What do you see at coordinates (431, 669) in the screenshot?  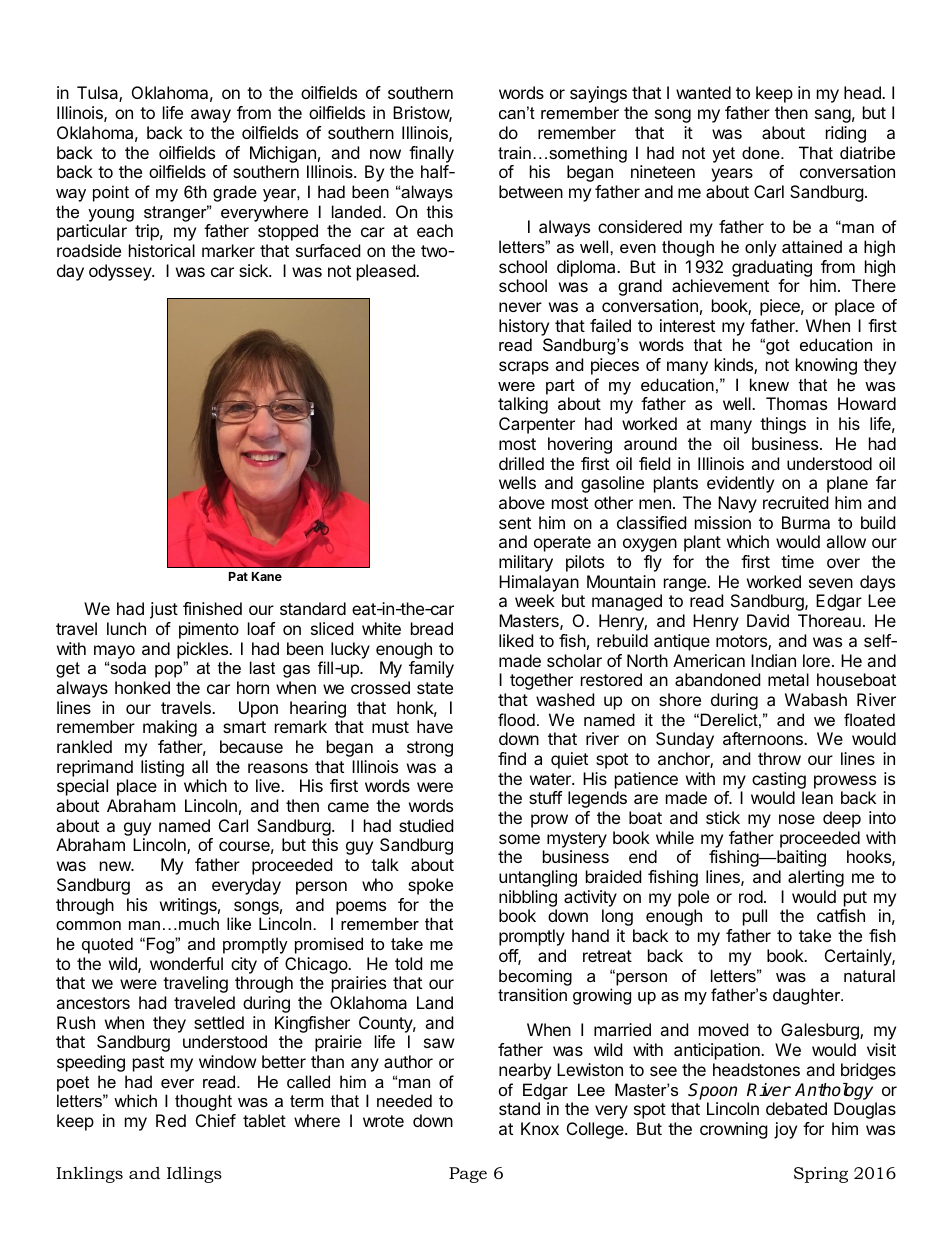 I see `family` at bounding box center [431, 669].
